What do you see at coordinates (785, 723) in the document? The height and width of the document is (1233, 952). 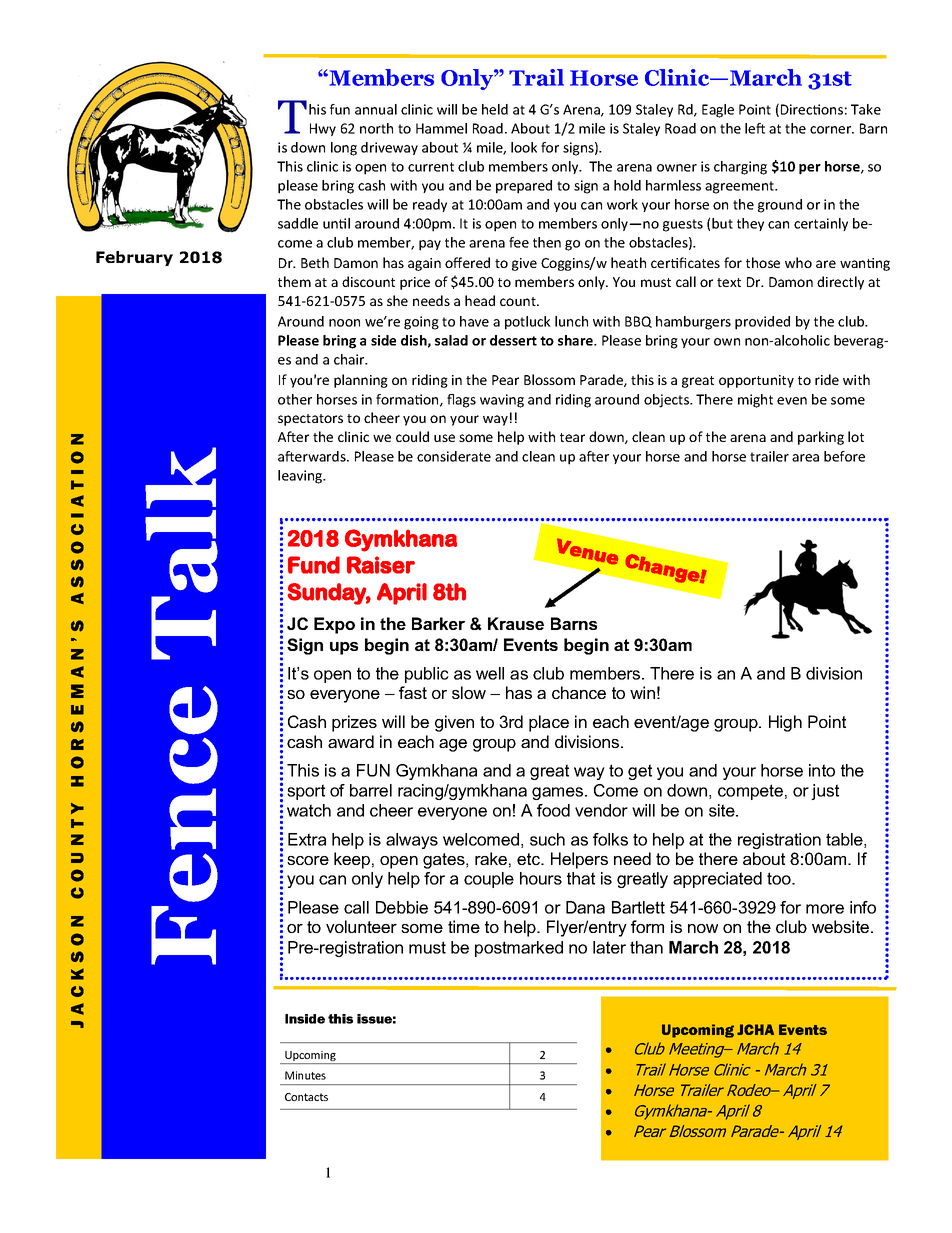 I see `High` at bounding box center [785, 723].
